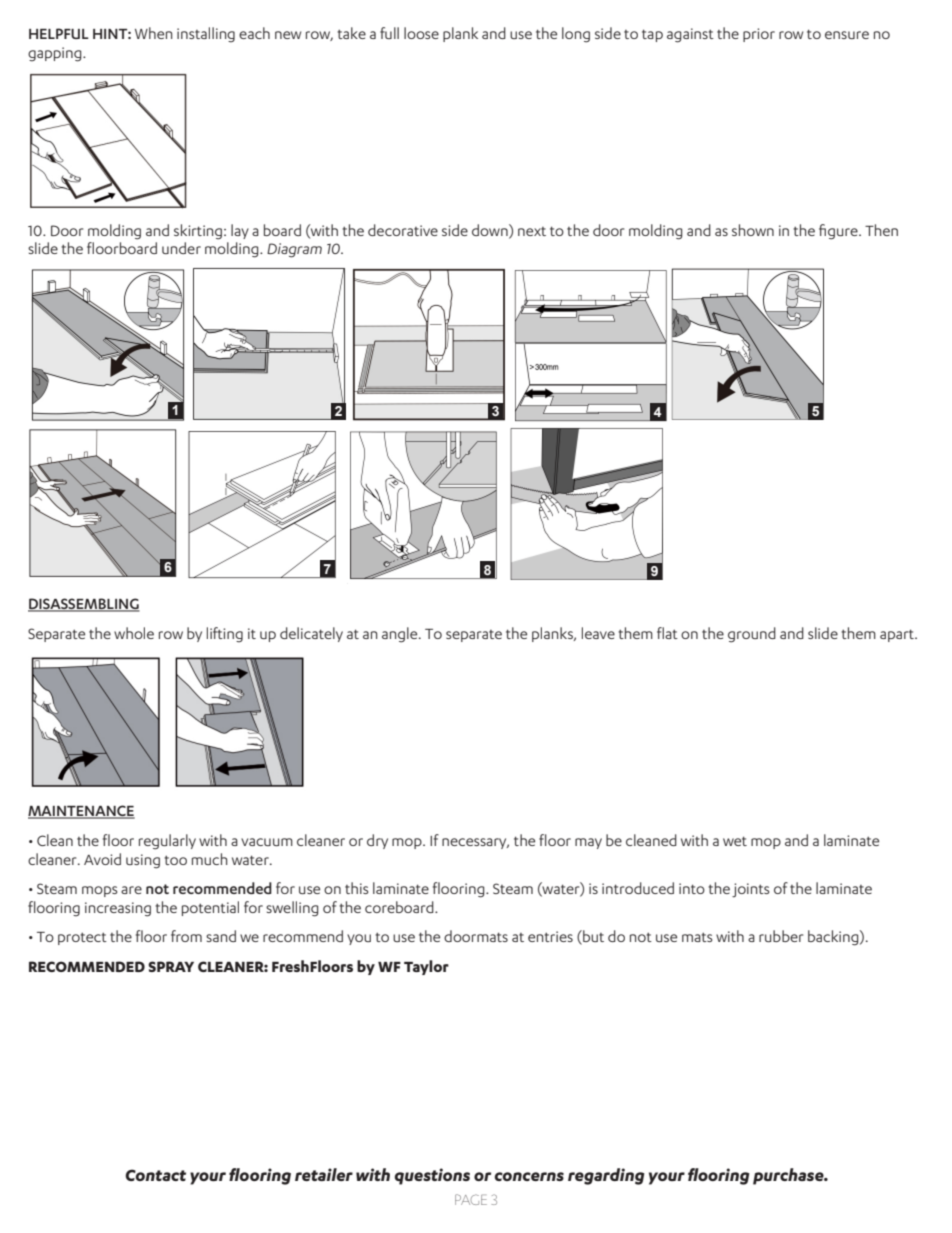 Image resolution: width=952 pixels, height=1233 pixels. I want to click on are, so click(131, 890).
